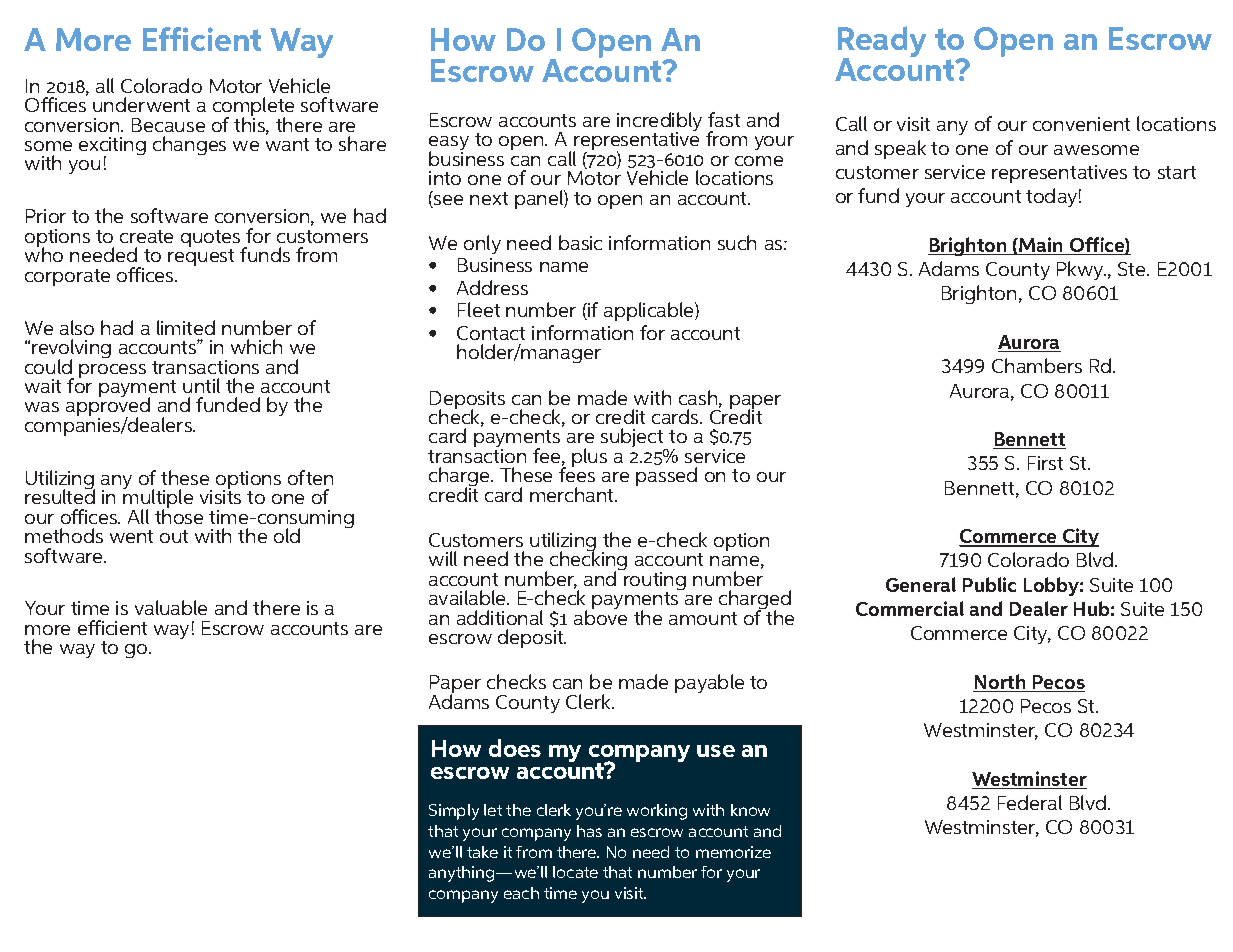  What do you see at coordinates (158, 500) in the screenshot?
I see `multiple` at bounding box center [158, 500].
